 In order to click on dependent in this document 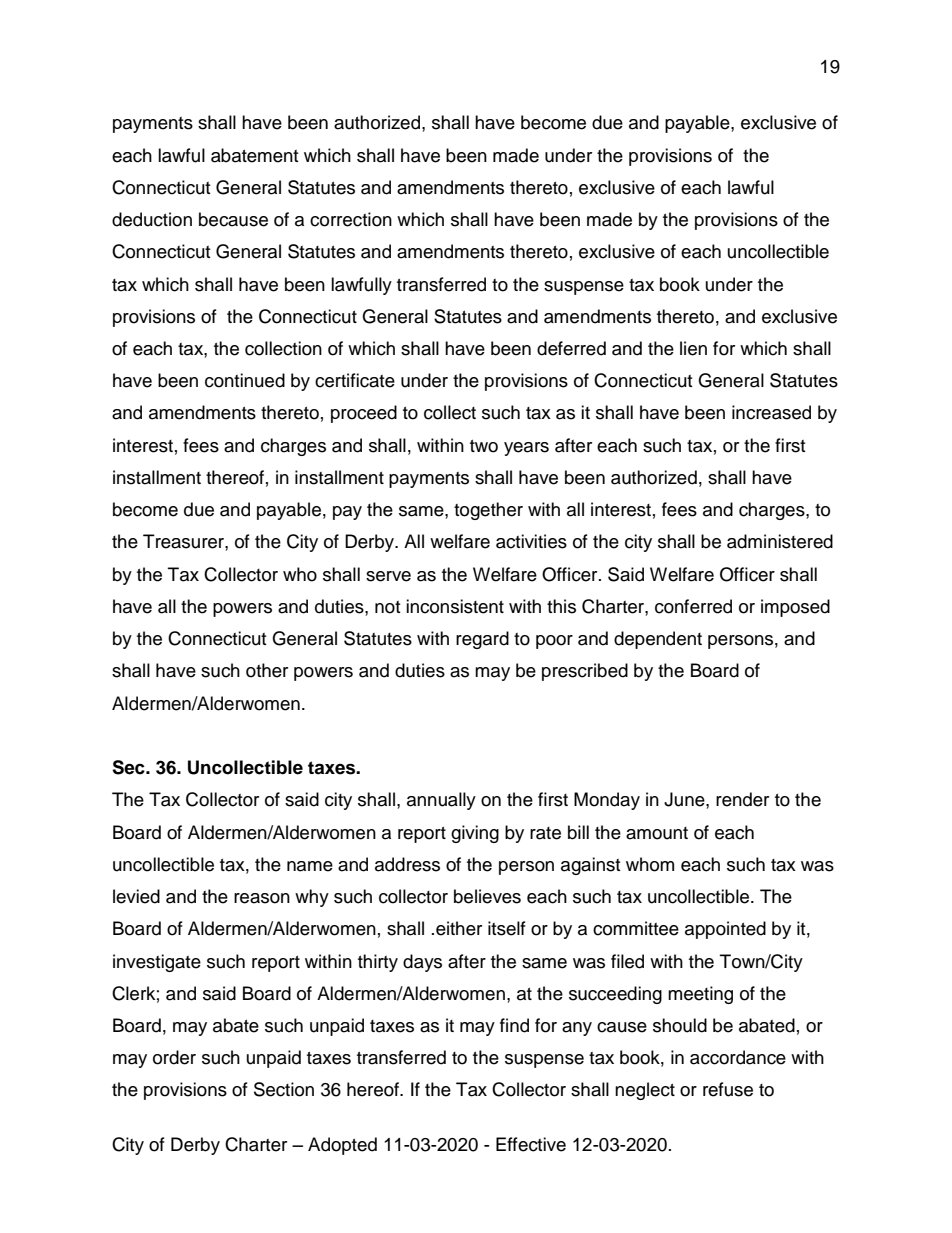, I will do `click(658, 640)`.
